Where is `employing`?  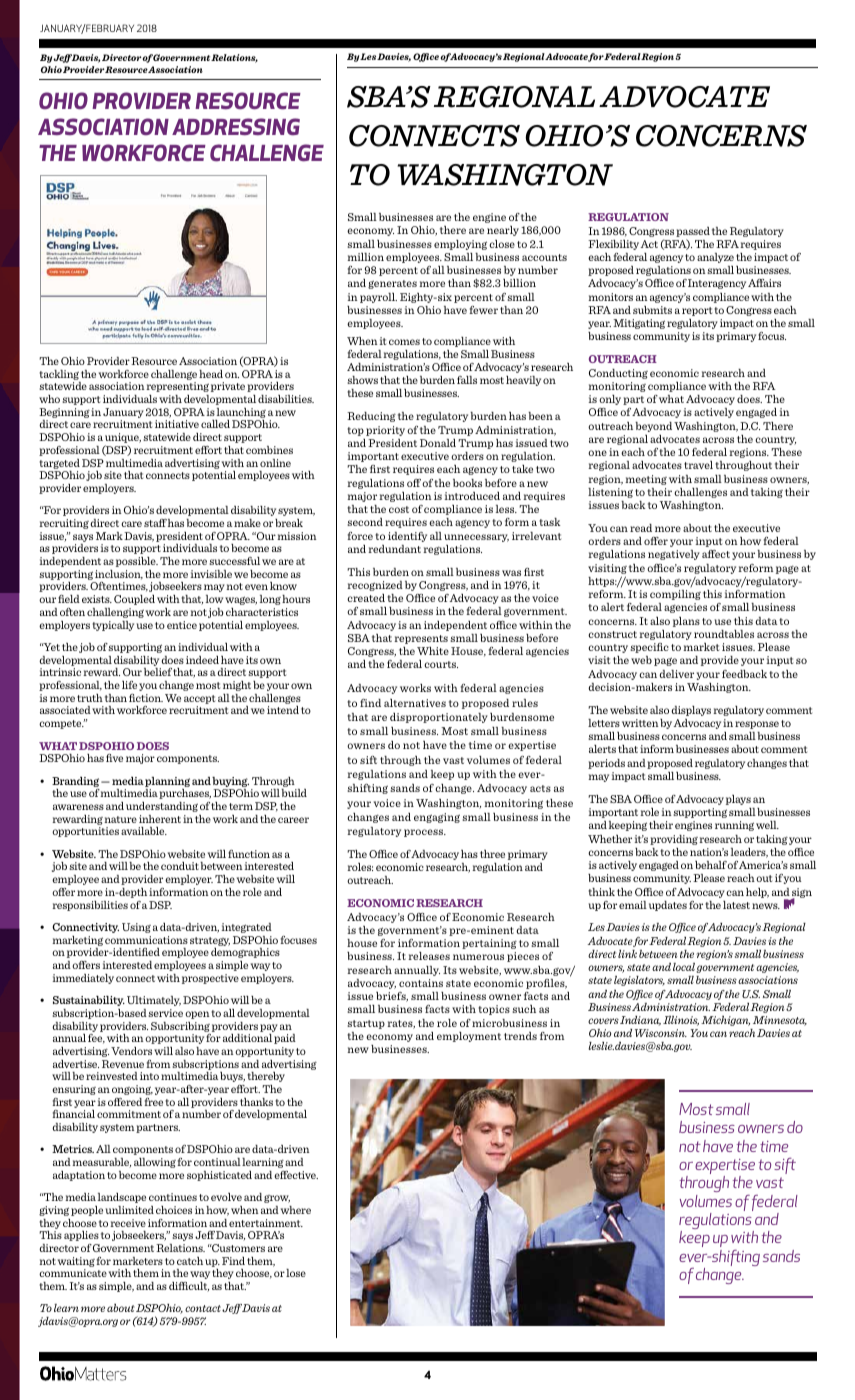 employing is located at coordinates (460, 245).
